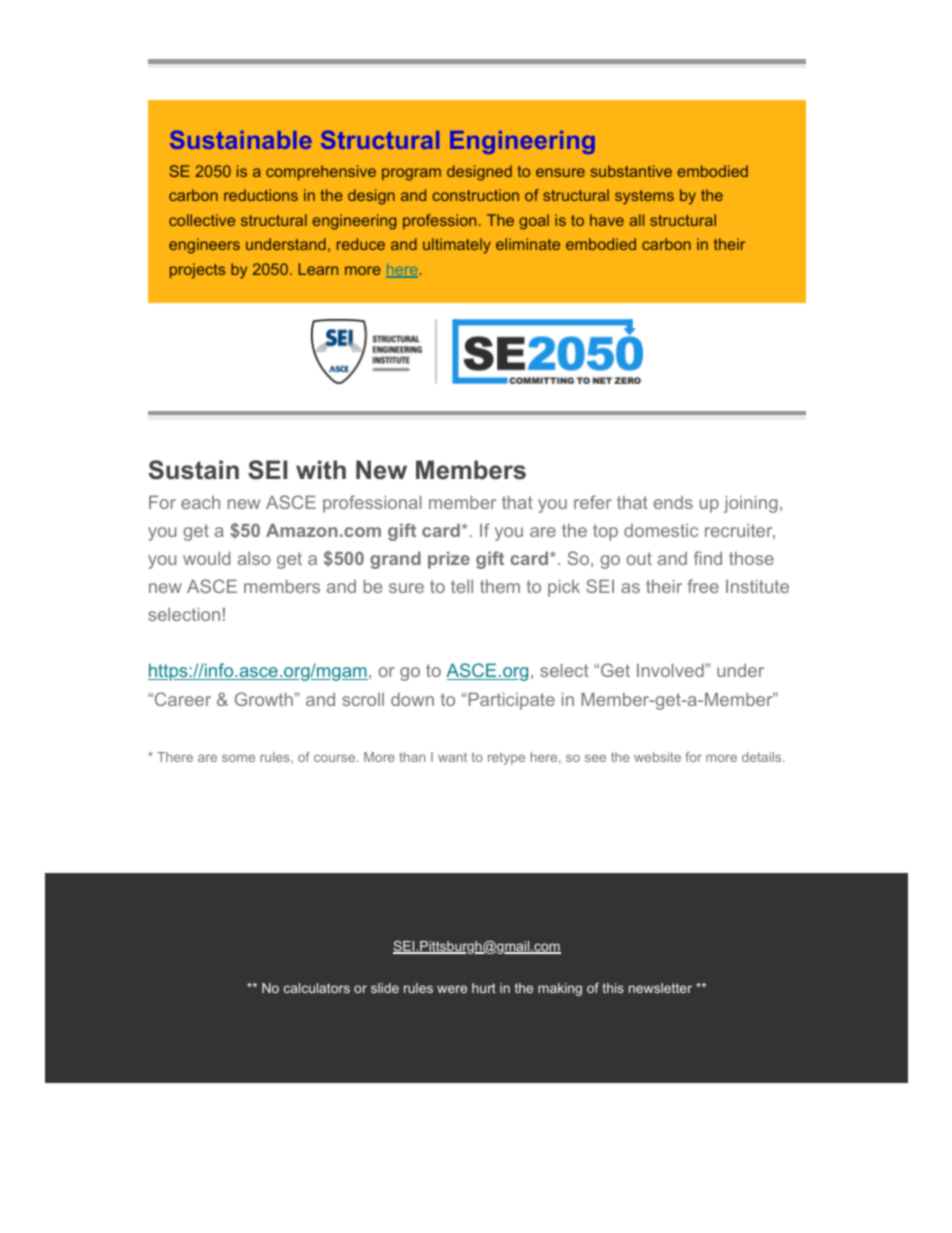  Describe the element at coordinates (200, 502) in the screenshot. I see `each` at that location.
